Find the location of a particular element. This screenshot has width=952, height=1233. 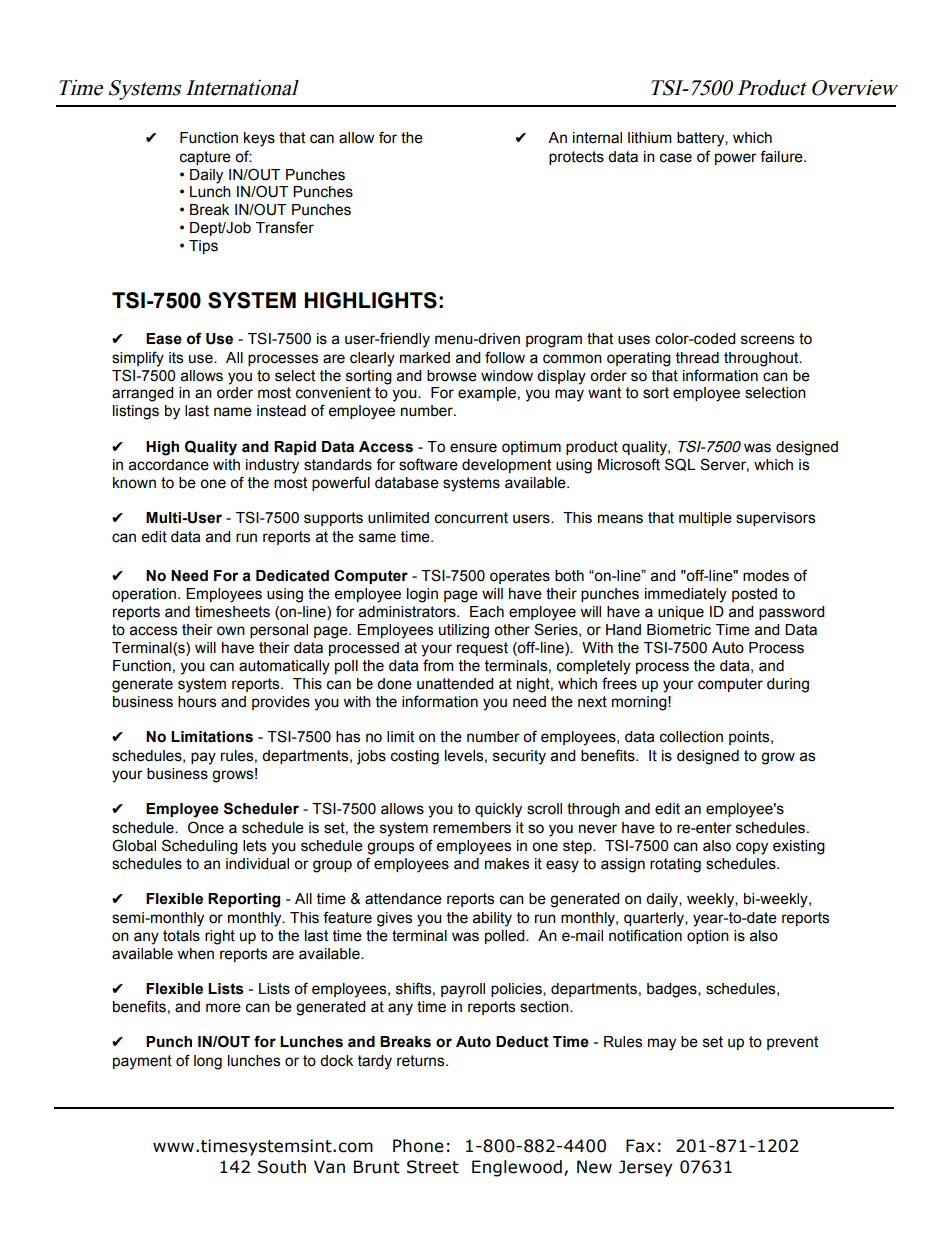

Phone is located at coordinates (418, 1146).
